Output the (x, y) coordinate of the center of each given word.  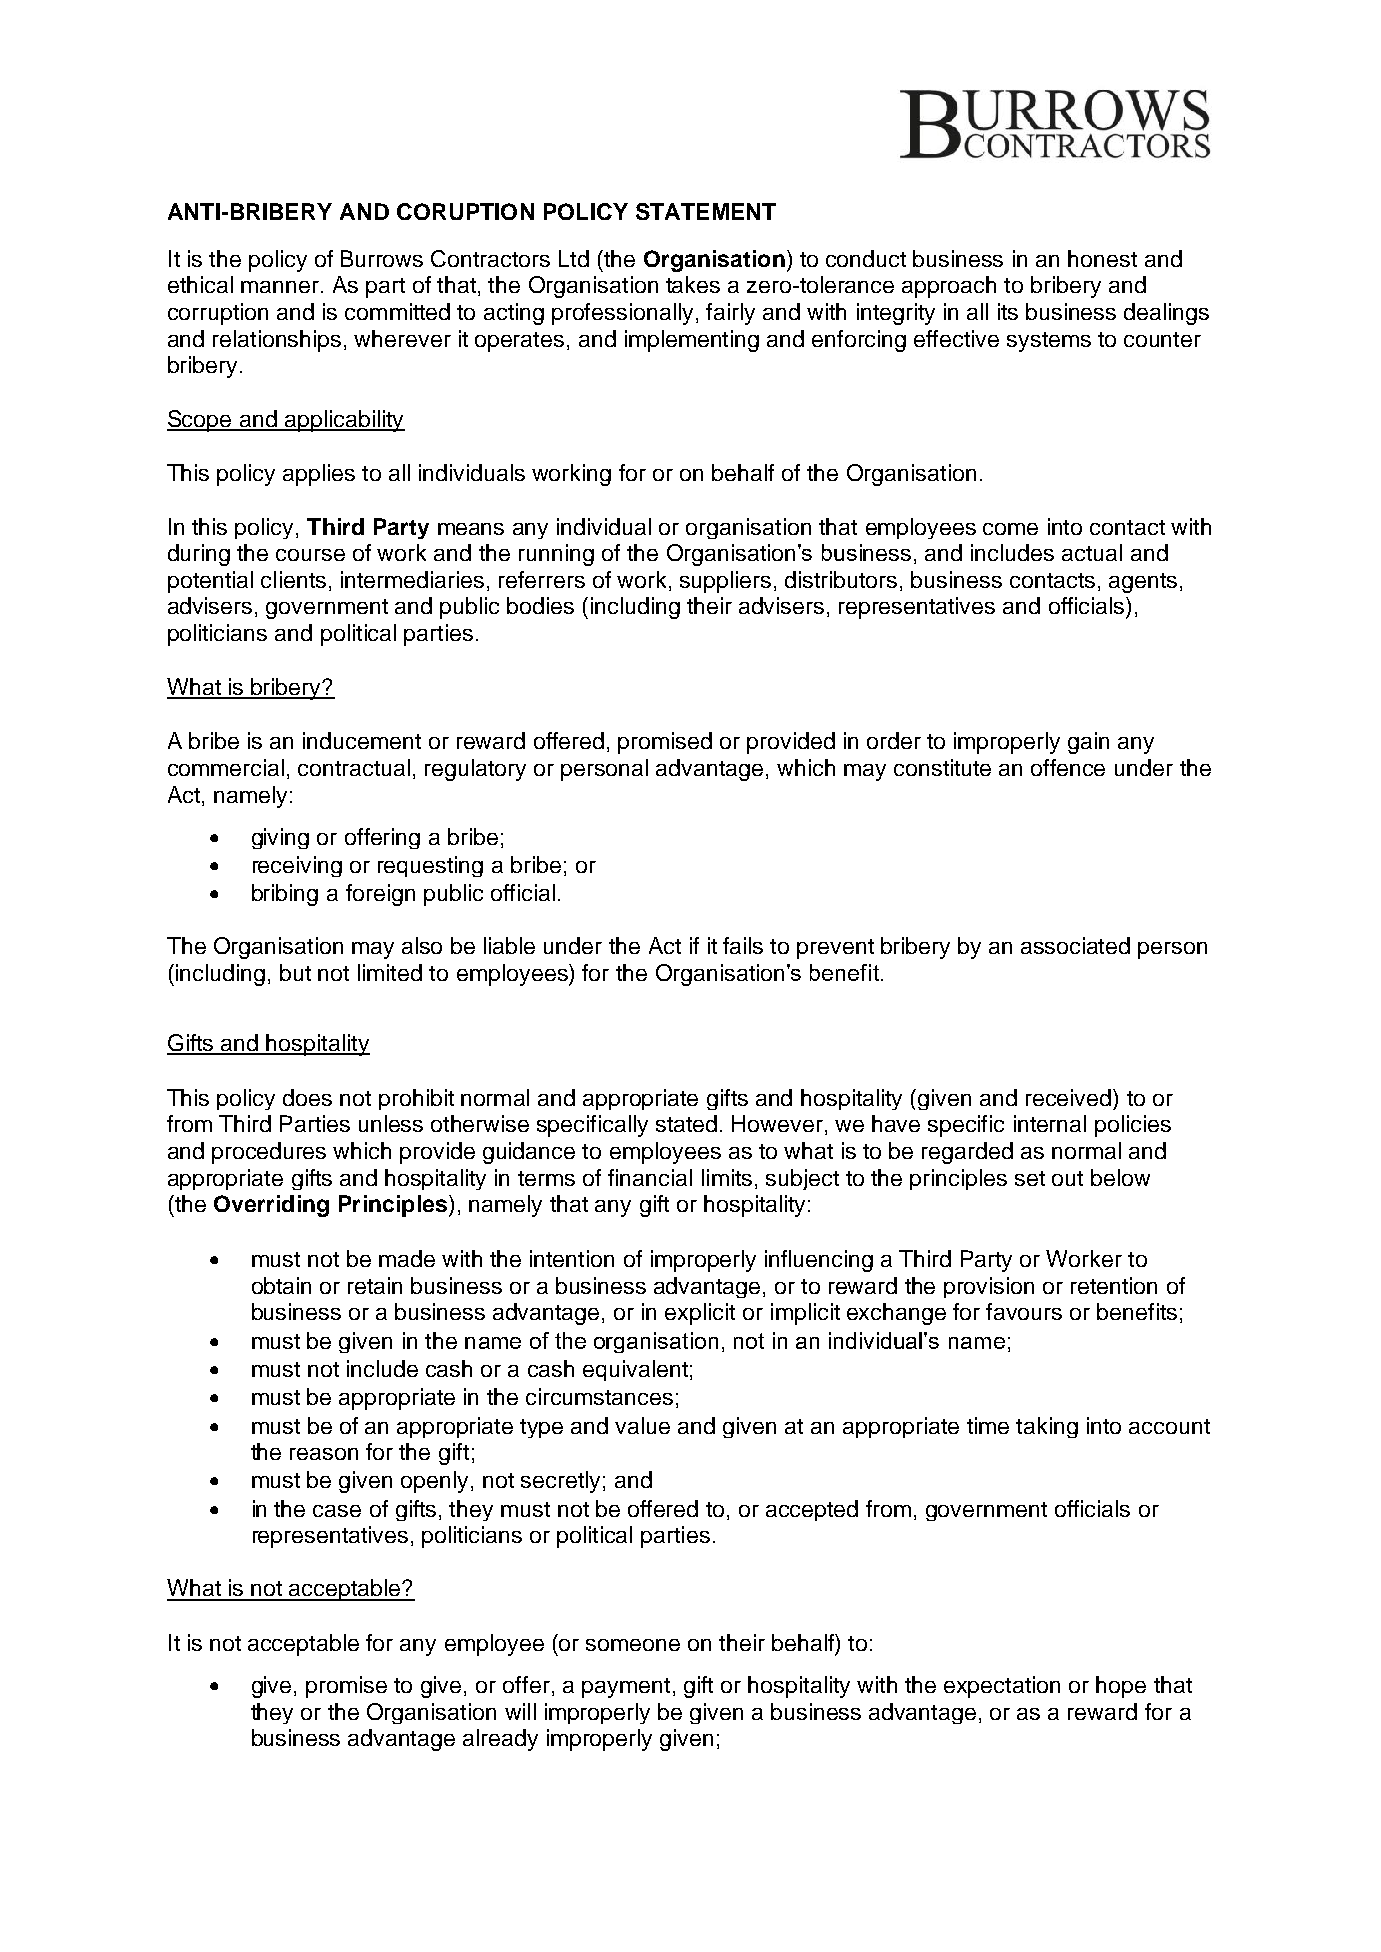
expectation (1002, 1687)
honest (1102, 258)
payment (626, 1688)
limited (390, 972)
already (500, 1740)
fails (743, 945)
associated (1075, 945)
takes (693, 284)
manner (280, 287)
